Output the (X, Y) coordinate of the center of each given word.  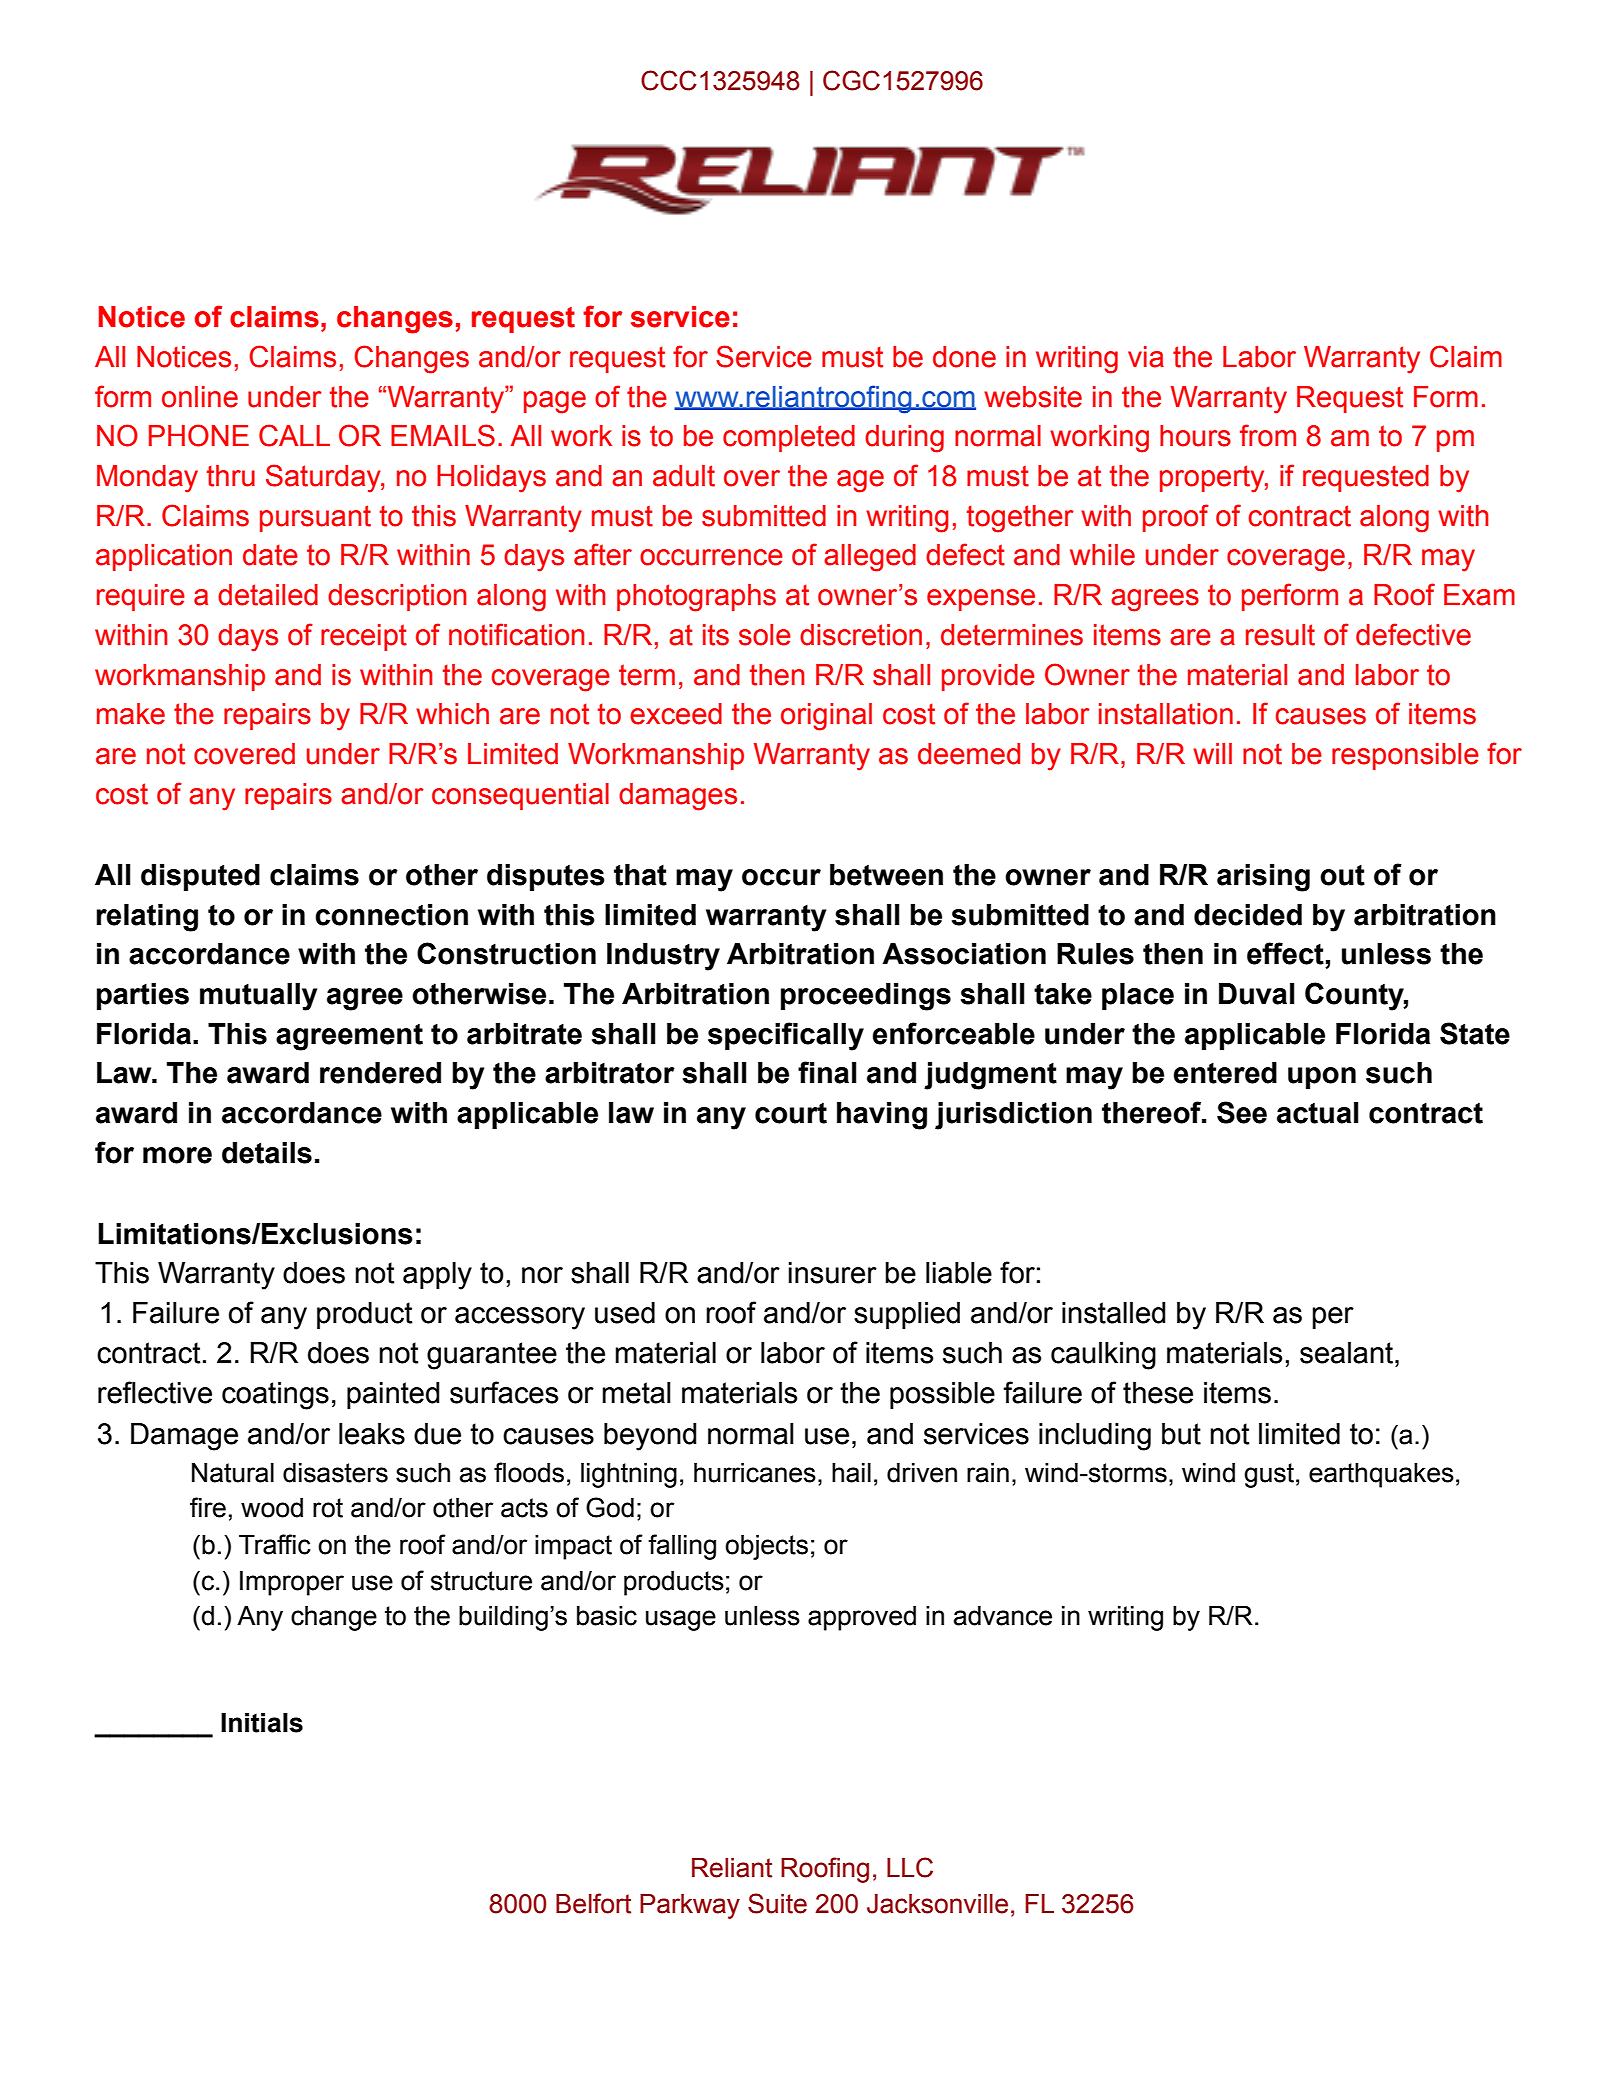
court (791, 1113)
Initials (262, 1723)
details (267, 1153)
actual (1318, 1113)
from (1268, 435)
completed (789, 438)
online (200, 397)
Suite (777, 1903)
